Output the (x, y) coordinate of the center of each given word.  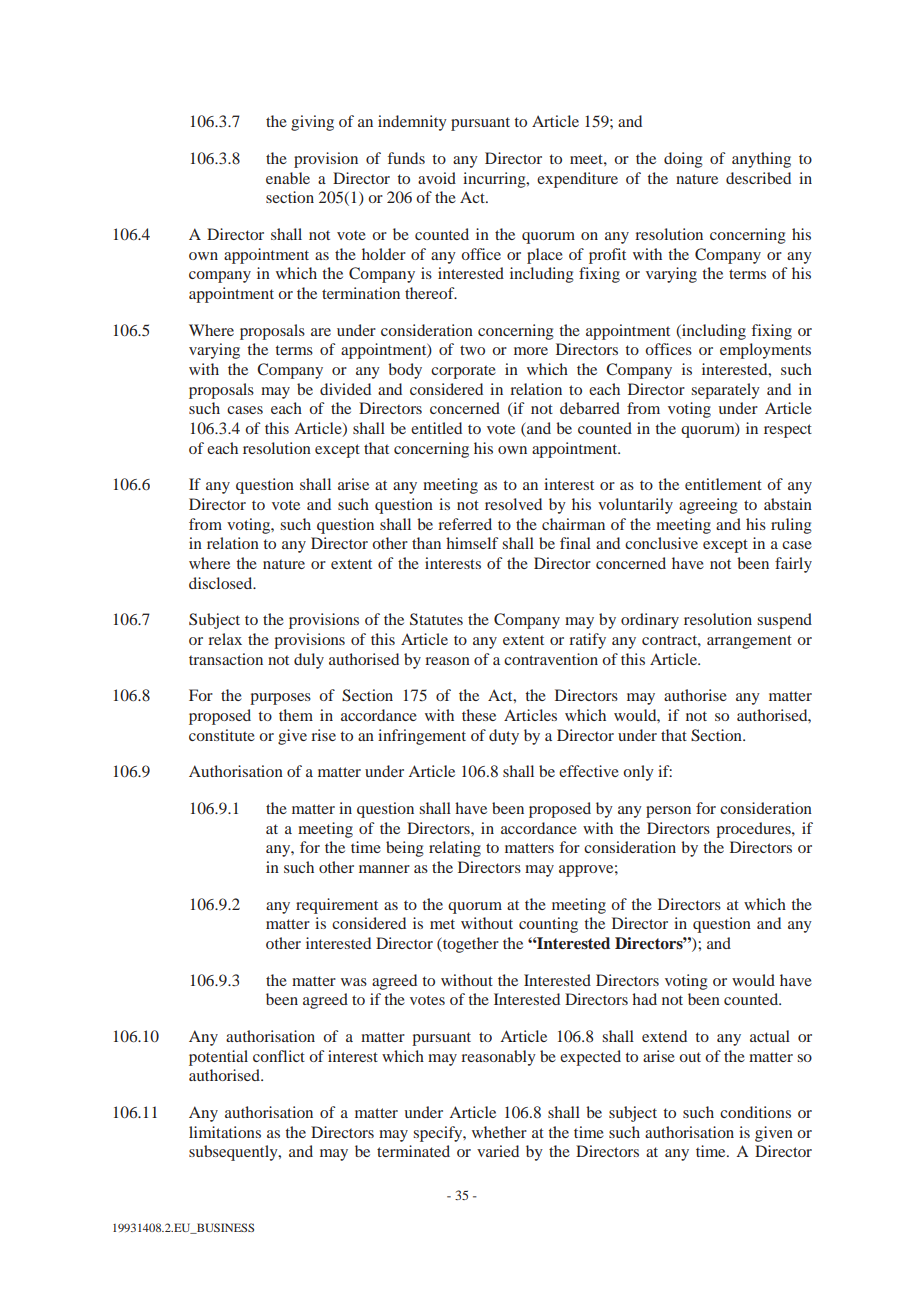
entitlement (723, 484)
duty (504, 737)
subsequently (234, 1153)
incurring (495, 180)
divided (345, 389)
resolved (513, 504)
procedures (754, 830)
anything (761, 160)
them (296, 715)
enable (288, 178)
